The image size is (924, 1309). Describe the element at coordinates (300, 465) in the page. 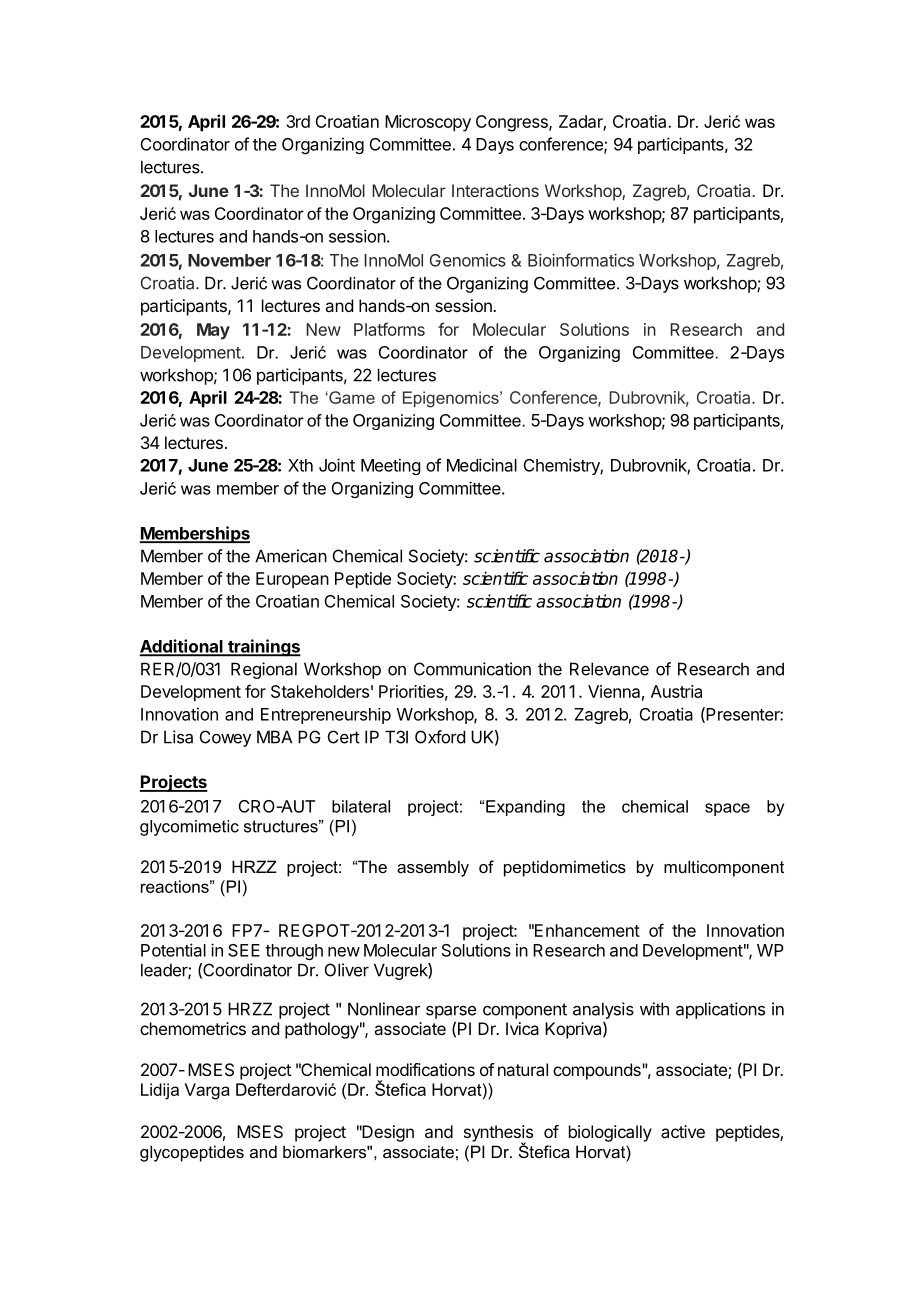

I see `Xth` at that location.
